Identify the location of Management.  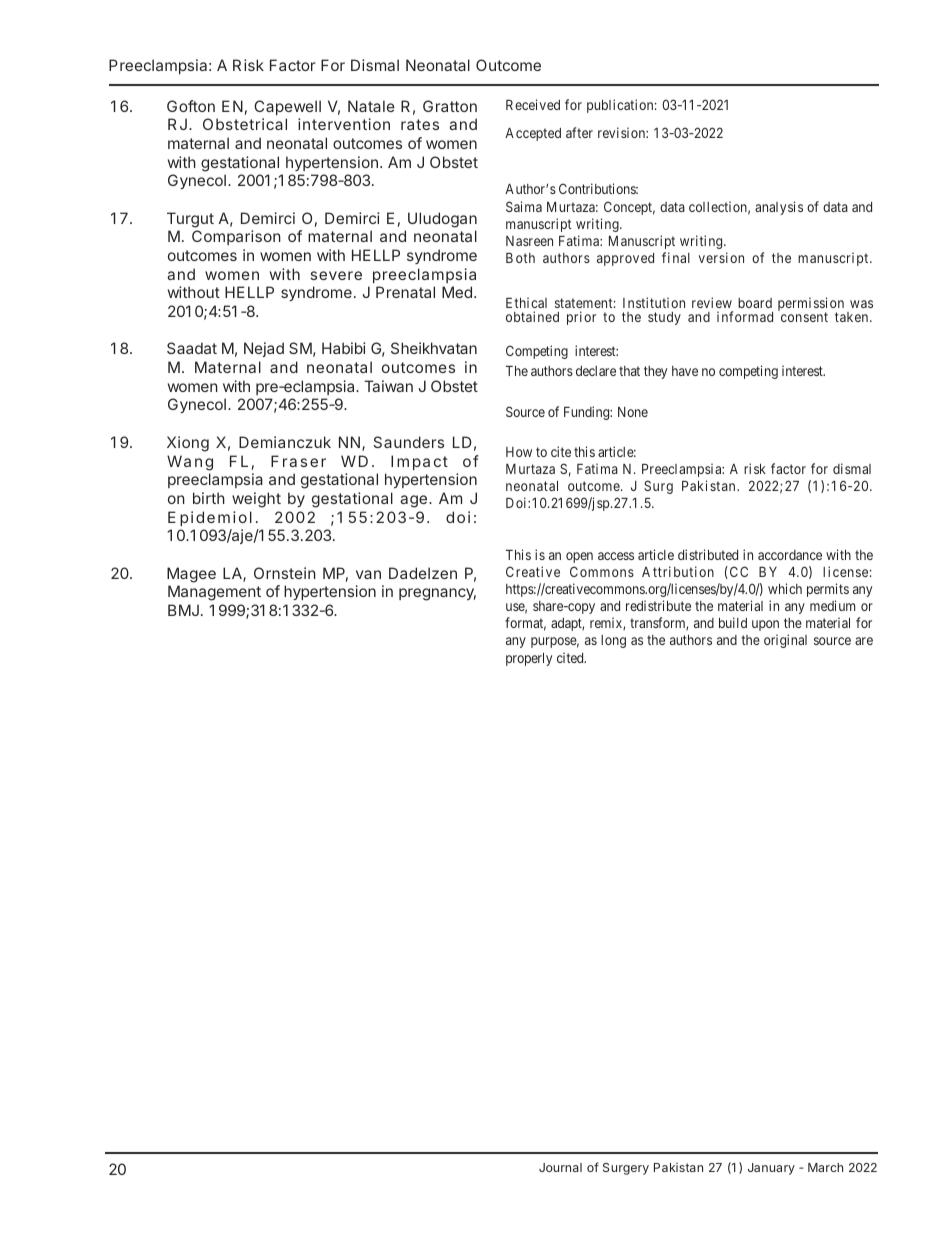
(214, 593).
